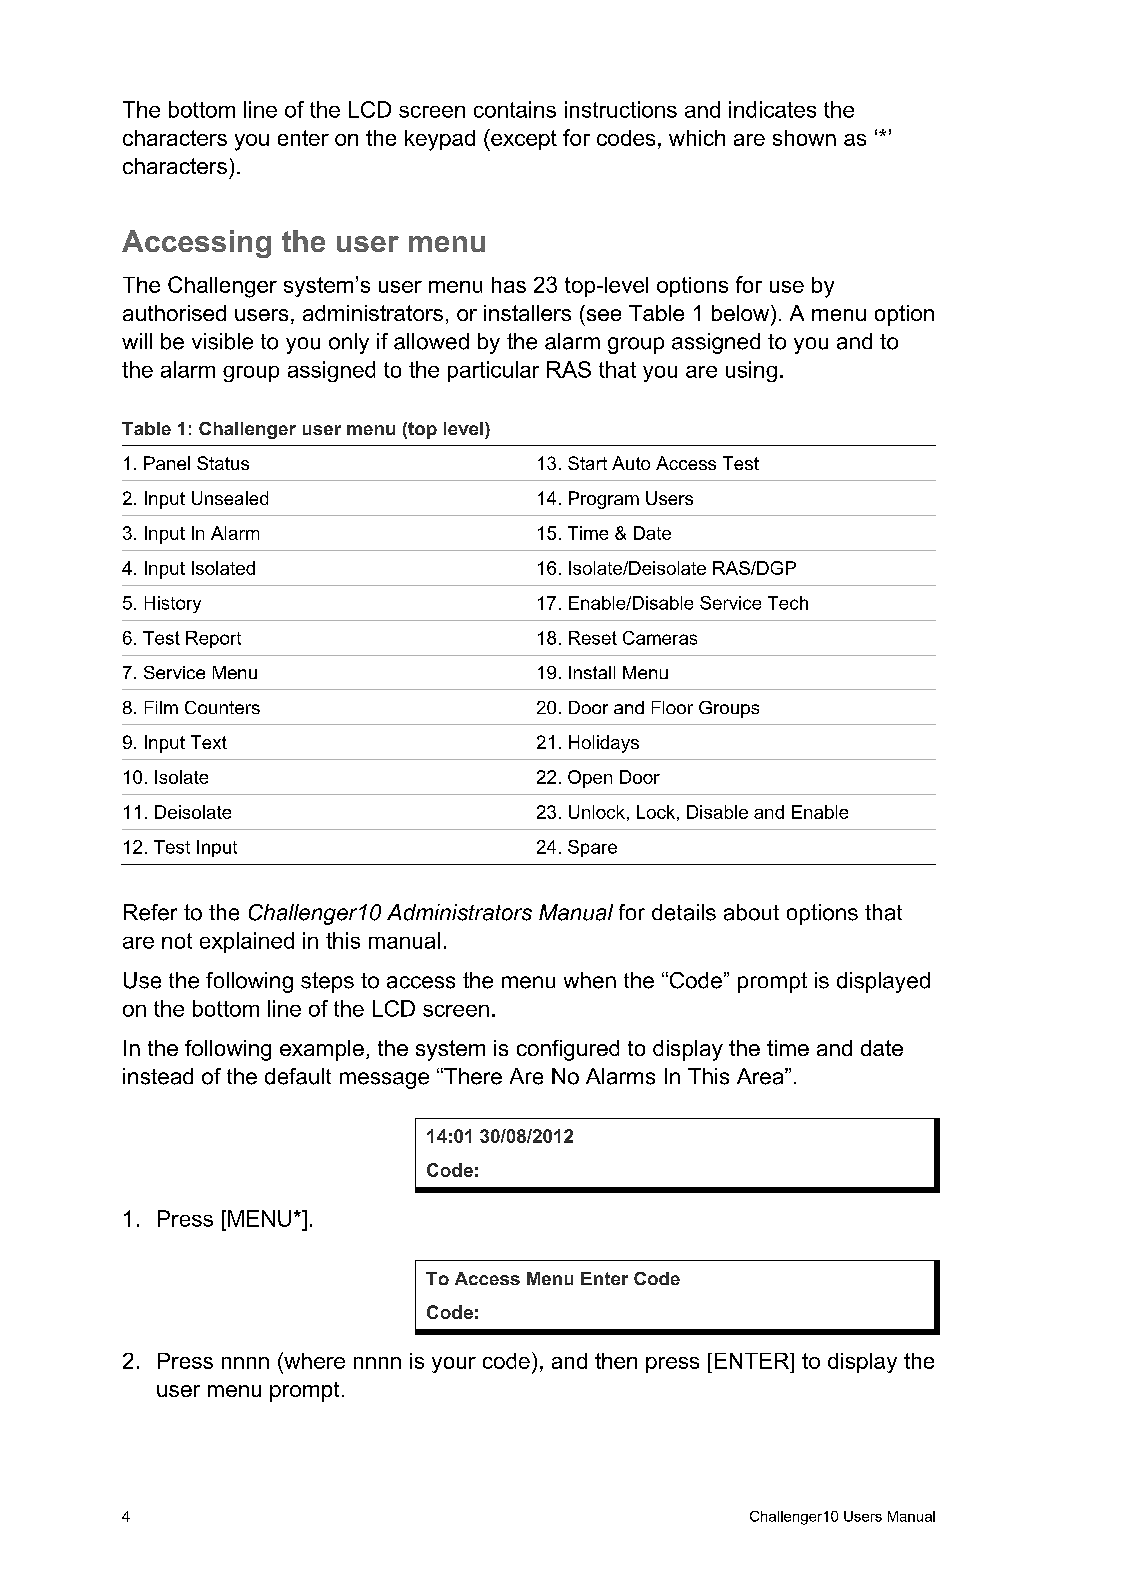 The width and height of the screenshot is (1122, 1586). Describe the element at coordinates (751, 371) in the screenshot. I see `using` at that location.
